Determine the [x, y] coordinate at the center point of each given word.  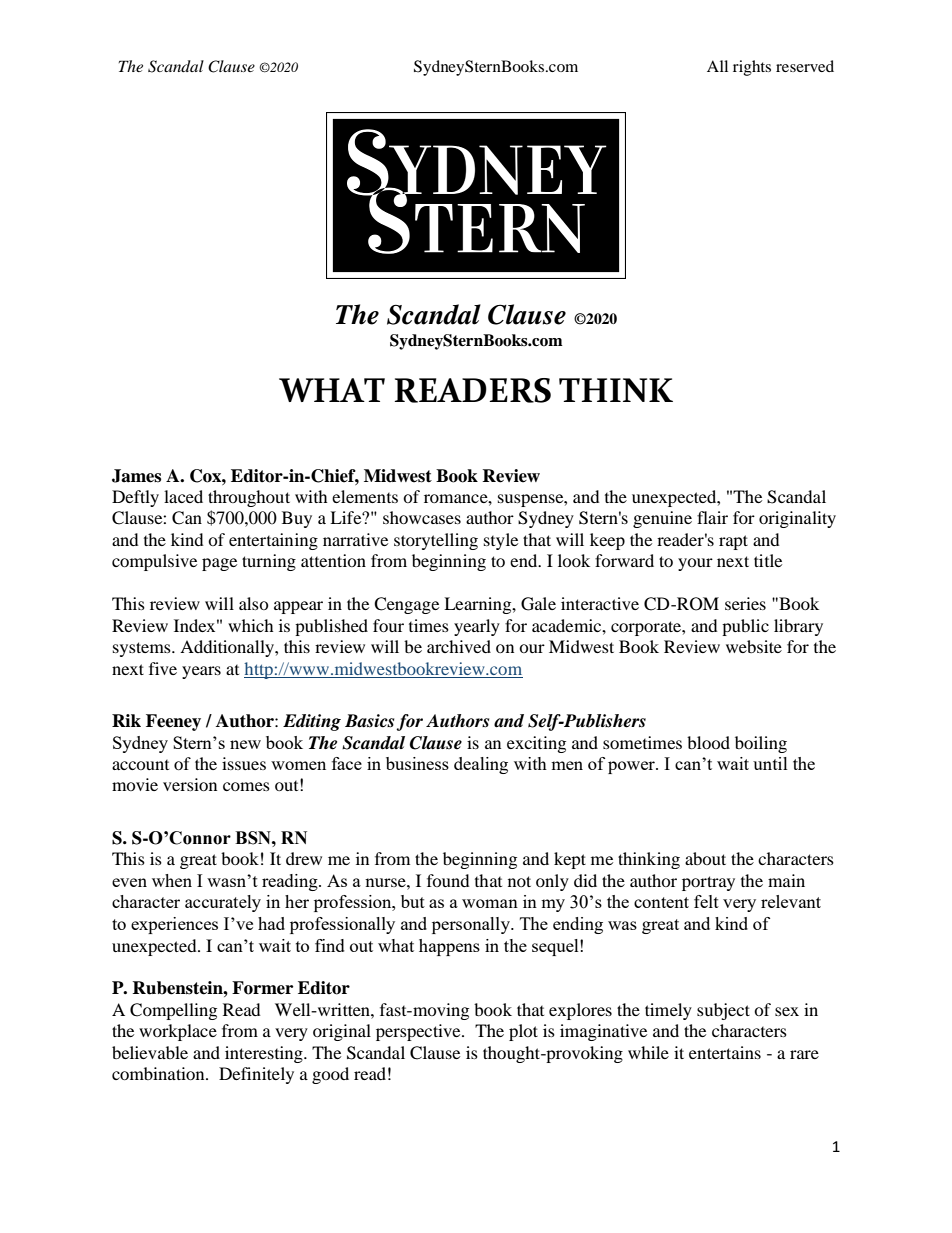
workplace [178, 1032]
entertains [725, 1052]
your [695, 564]
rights [752, 68]
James [136, 476]
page [219, 564]
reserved [805, 66]
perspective [419, 1032]
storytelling [436, 541]
